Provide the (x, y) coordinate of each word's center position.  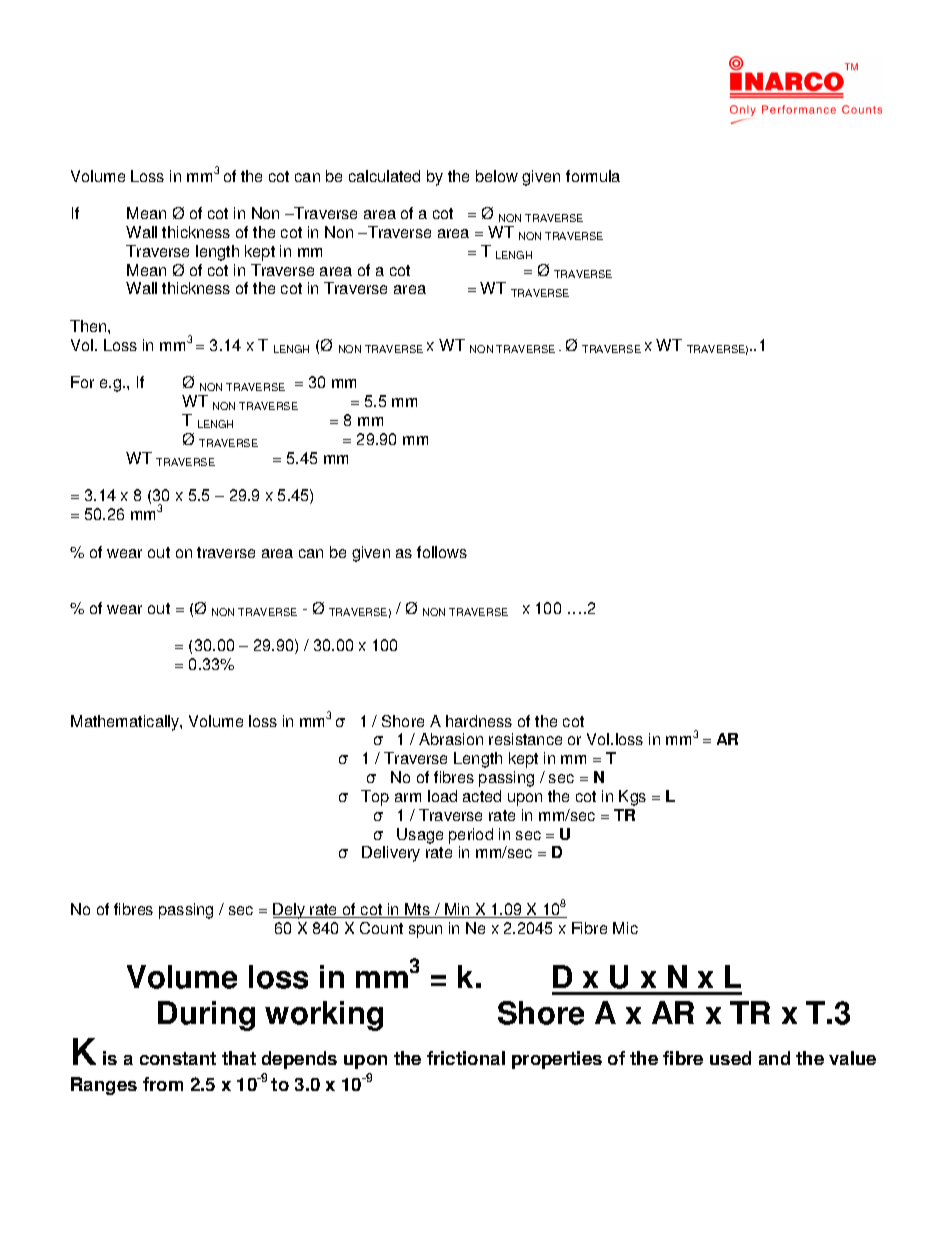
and (774, 1058)
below (497, 176)
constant (178, 1058)
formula (593, 176)
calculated (384, 176)
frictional (466, 1058)
